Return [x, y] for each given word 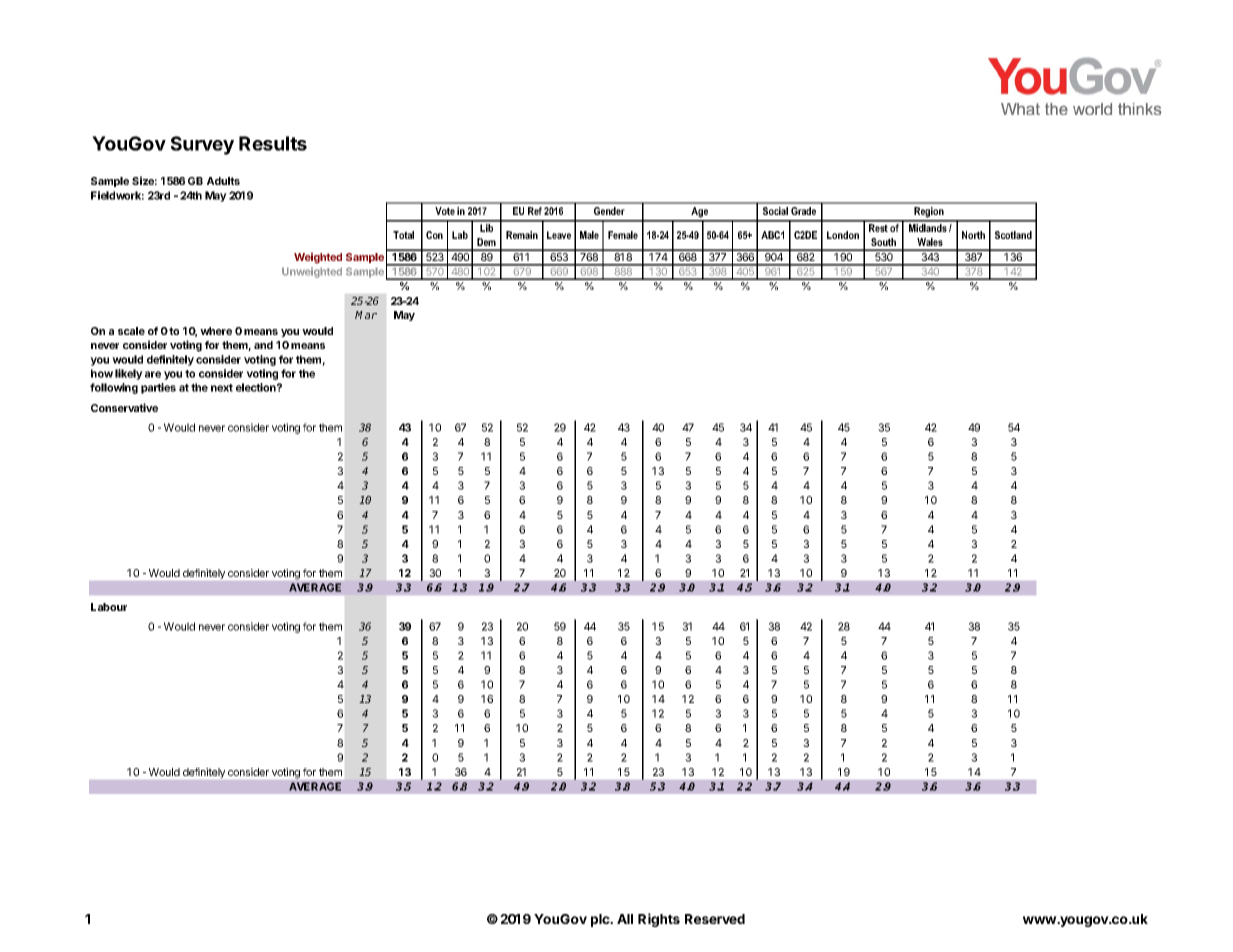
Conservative [124, 407]
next [222, 388]
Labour [109, 607]
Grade [803, 211]
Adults [223, 181]
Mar [366, 315]
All [625, 919]
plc [601, 920]
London [843, 235]
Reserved [715, 919]
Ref [535, 211]
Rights [659, 920]
